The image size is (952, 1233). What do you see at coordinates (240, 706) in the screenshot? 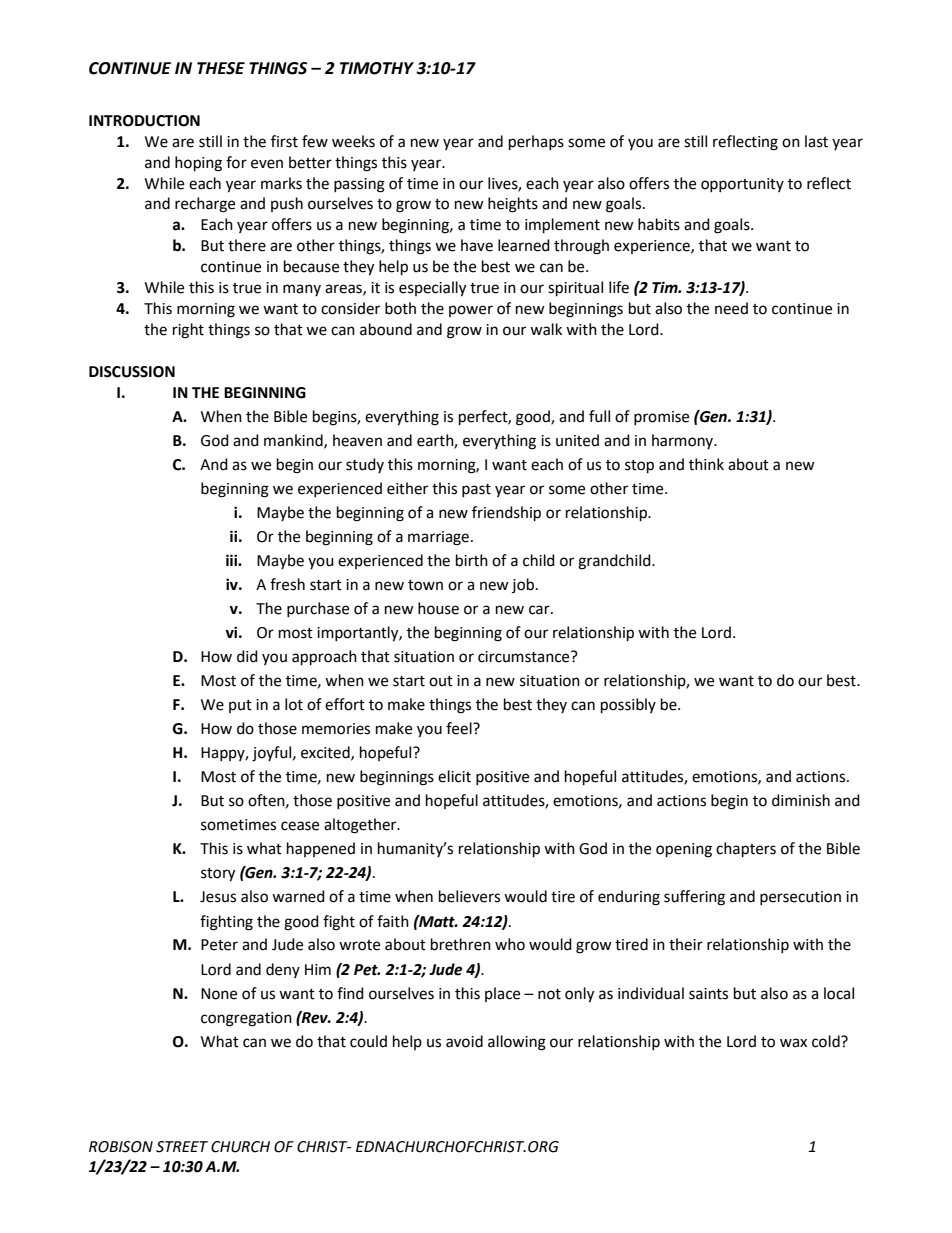
I see `put` at bounding box center [240, 706].
